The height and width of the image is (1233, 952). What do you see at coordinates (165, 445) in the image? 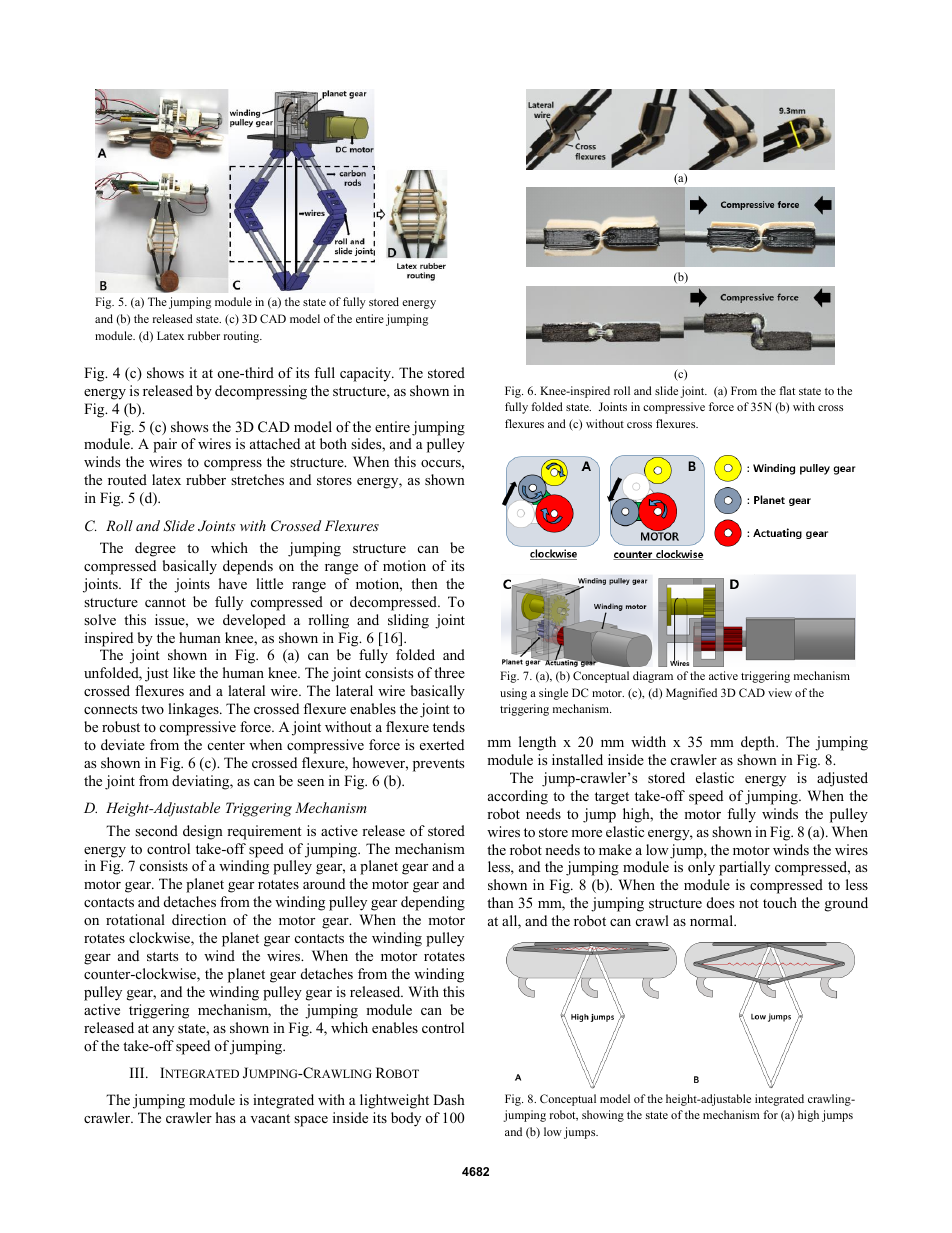
I see `pair` at bounding box center [165, 445].
